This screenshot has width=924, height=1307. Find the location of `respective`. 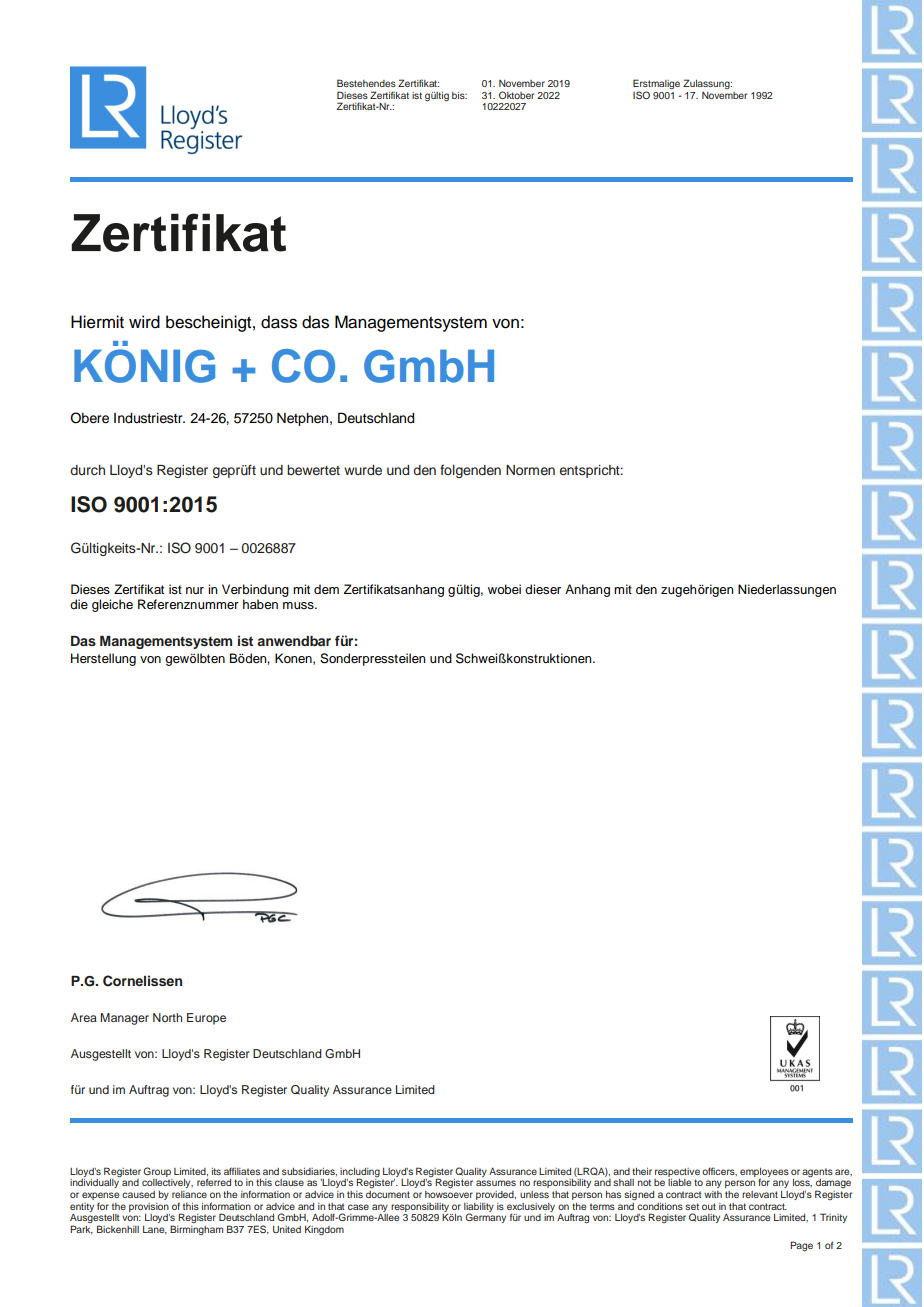

respective is located at coordinates (677, 1172).
